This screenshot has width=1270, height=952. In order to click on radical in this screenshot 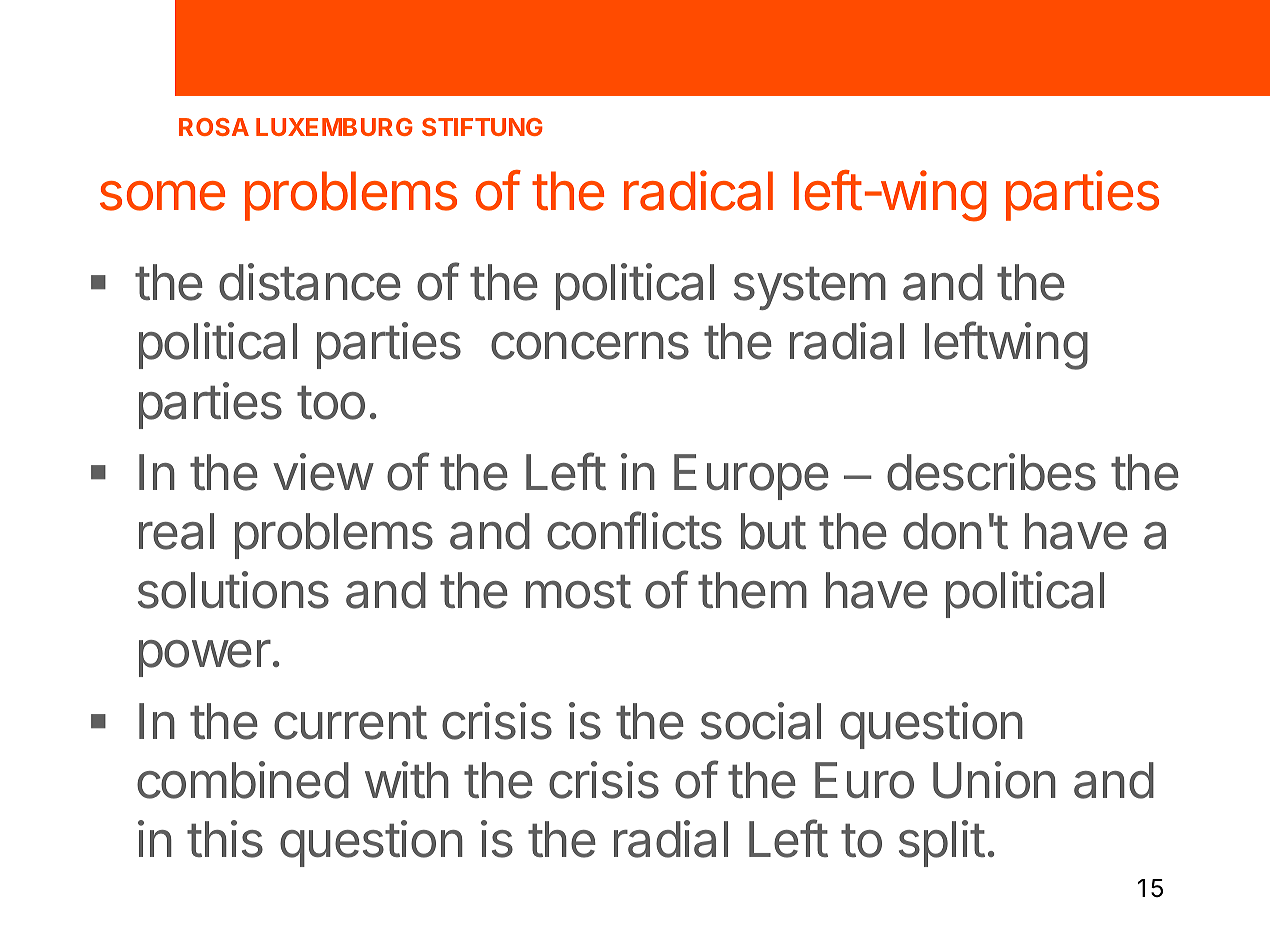, I will do `click(698, 190)`.
